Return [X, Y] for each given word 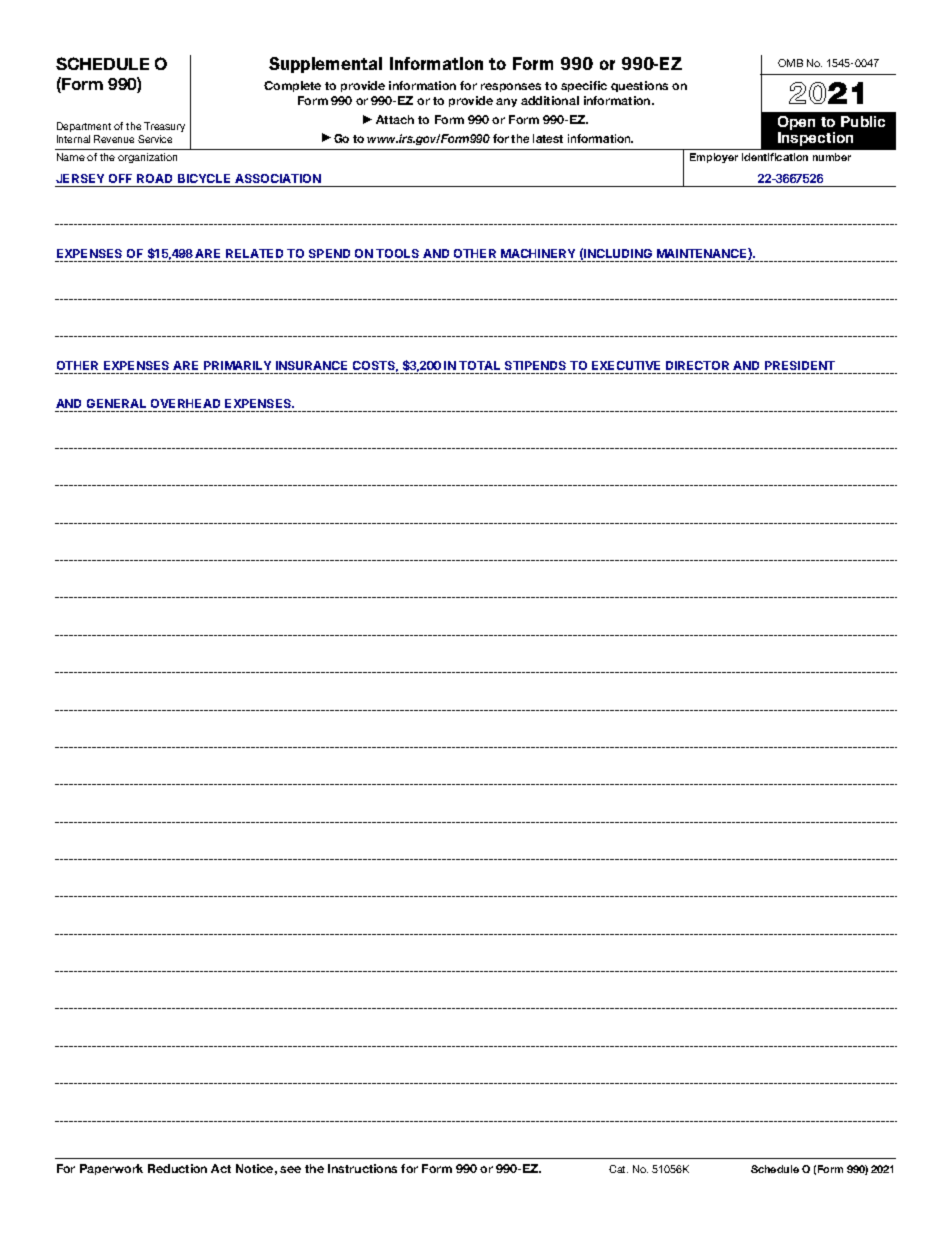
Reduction [177, 1168]
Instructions [362, 1168]
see [290, 1169]
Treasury [164, 127]
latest [548, 138]
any [506, 102]
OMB [790, 63]
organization [147, 158]
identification [775, 157]
